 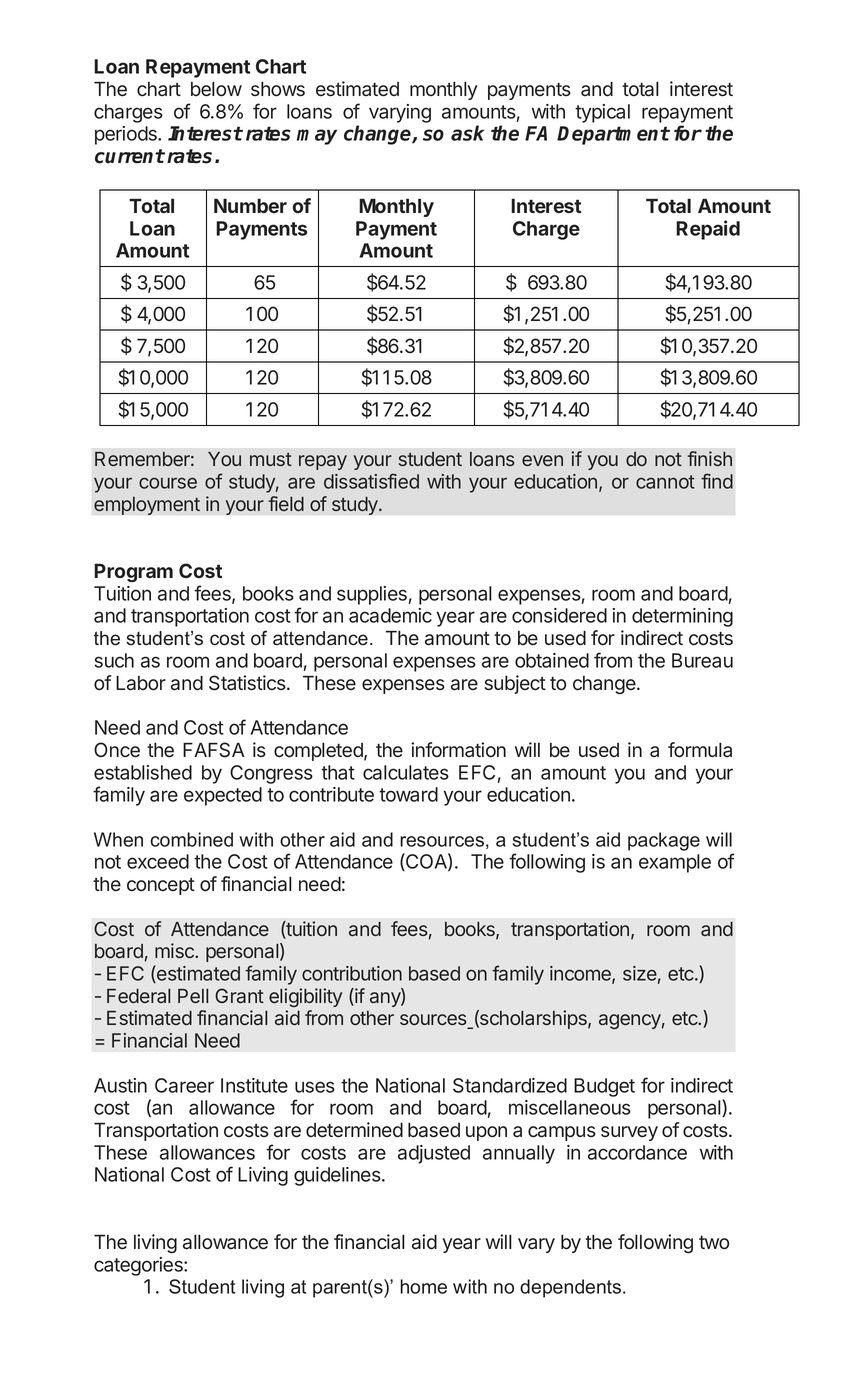 What do you see at coordinates (168, 483) in the screenshot?
I see `course` at bounding box center [168, 483].
